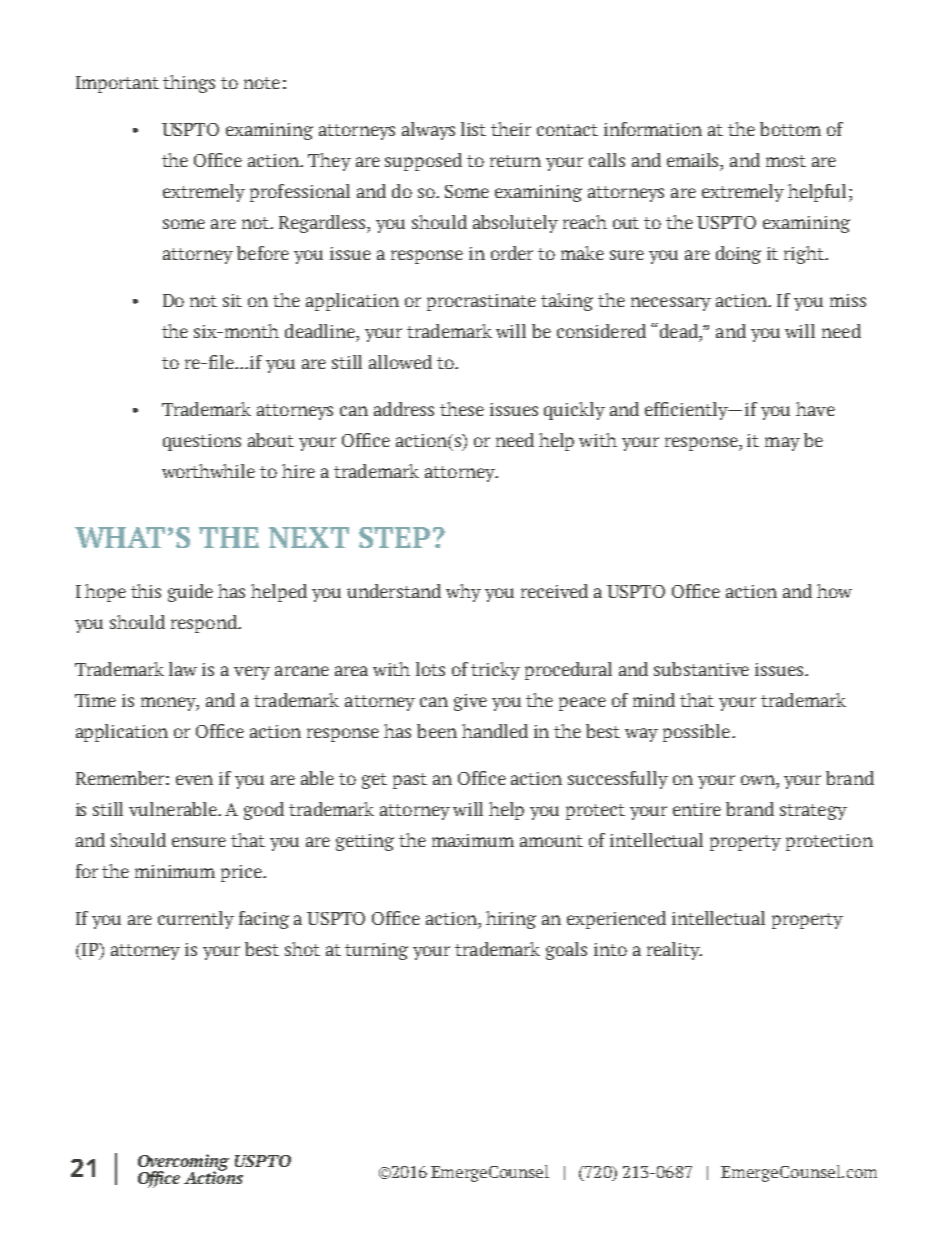 This screenshot has width=952, height=1233. Describe the element at coordinates (175, 871) in the screenshot. I see `minimum` at that location.
